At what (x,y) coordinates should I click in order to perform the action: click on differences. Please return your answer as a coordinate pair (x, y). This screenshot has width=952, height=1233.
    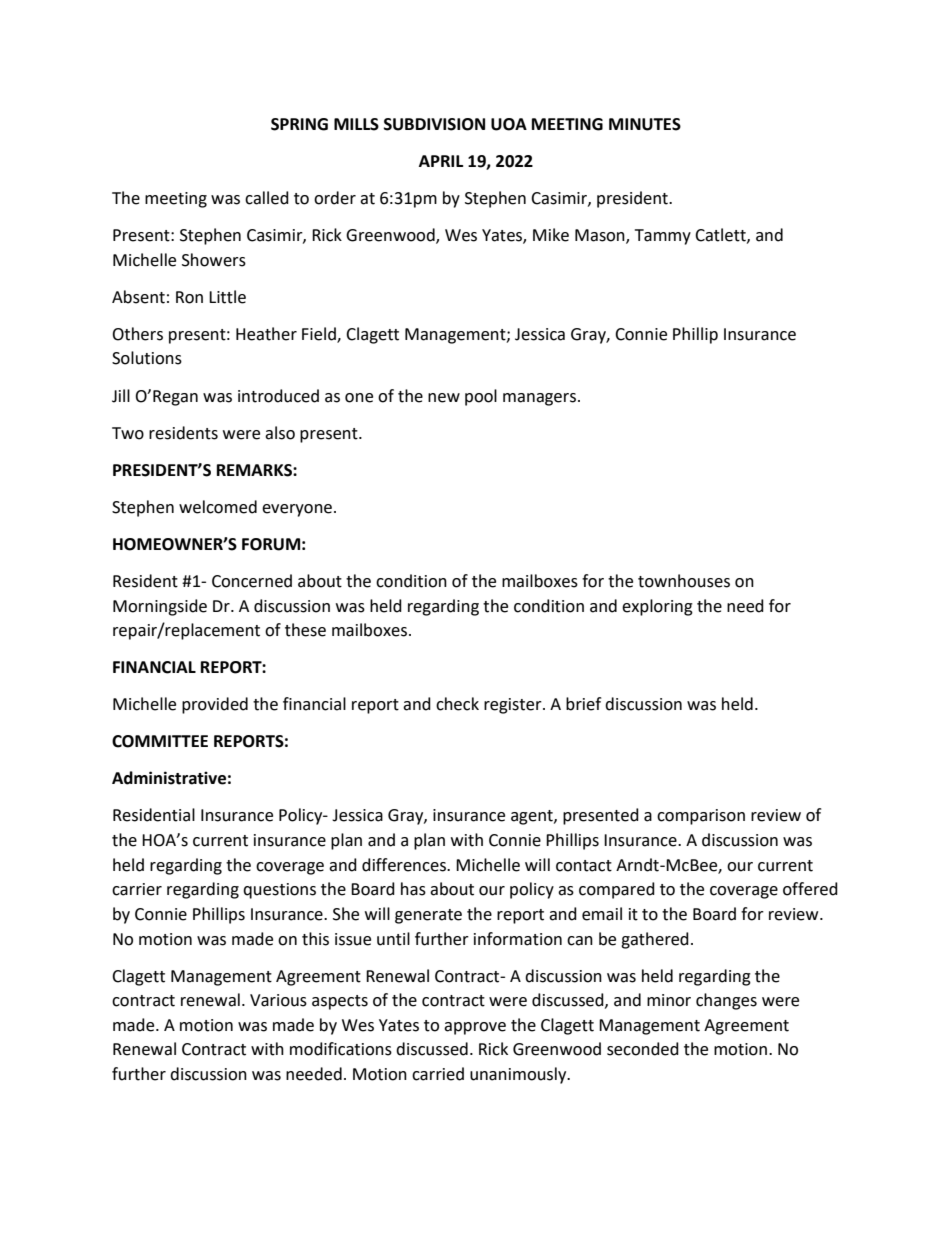
    Looking at the image, I should click on (405, 865).
